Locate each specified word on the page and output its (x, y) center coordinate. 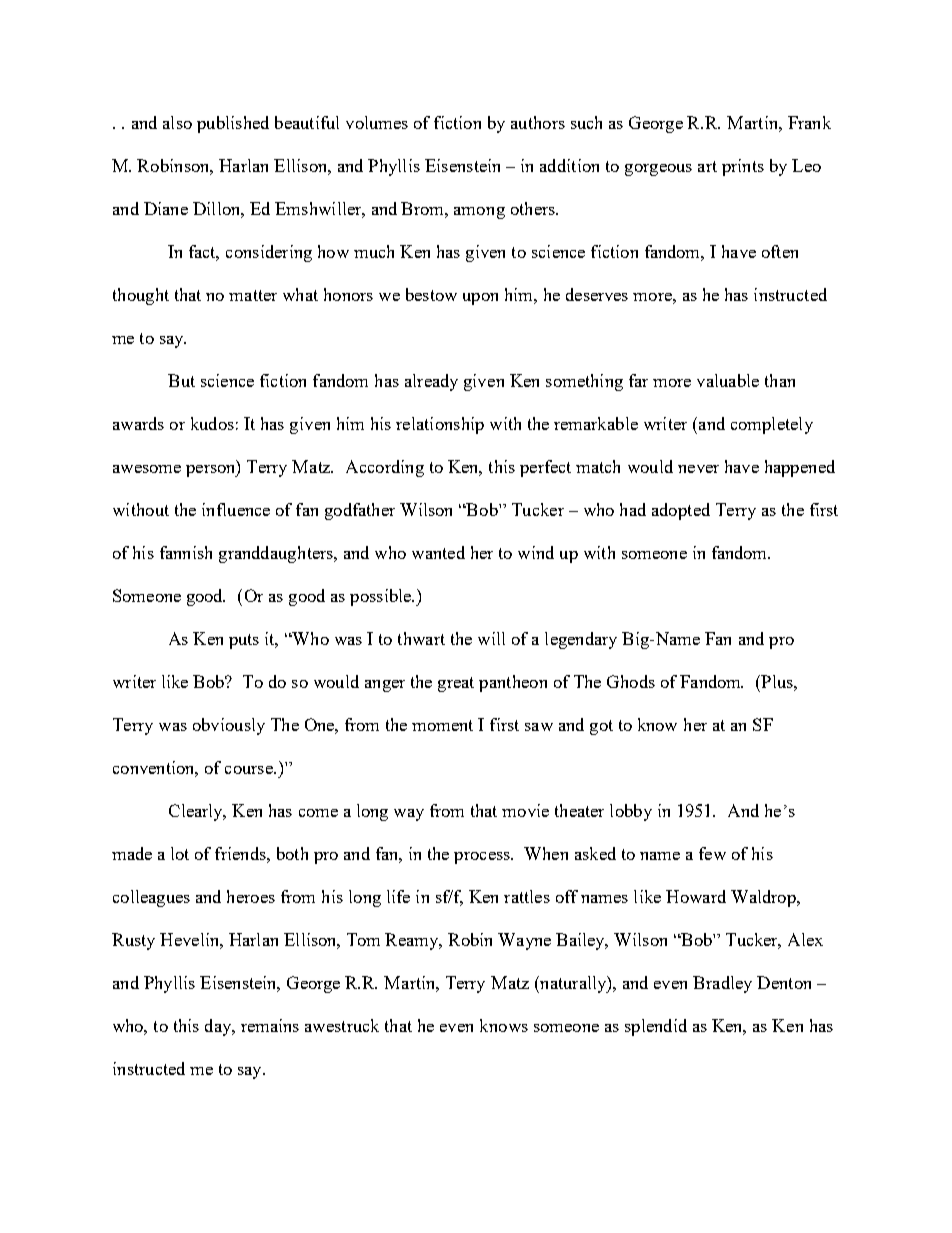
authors (538, 122)
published (233, 124)
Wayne (524, 941)
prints (743, 167)
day (219, 1027)
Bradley (722, 984)
